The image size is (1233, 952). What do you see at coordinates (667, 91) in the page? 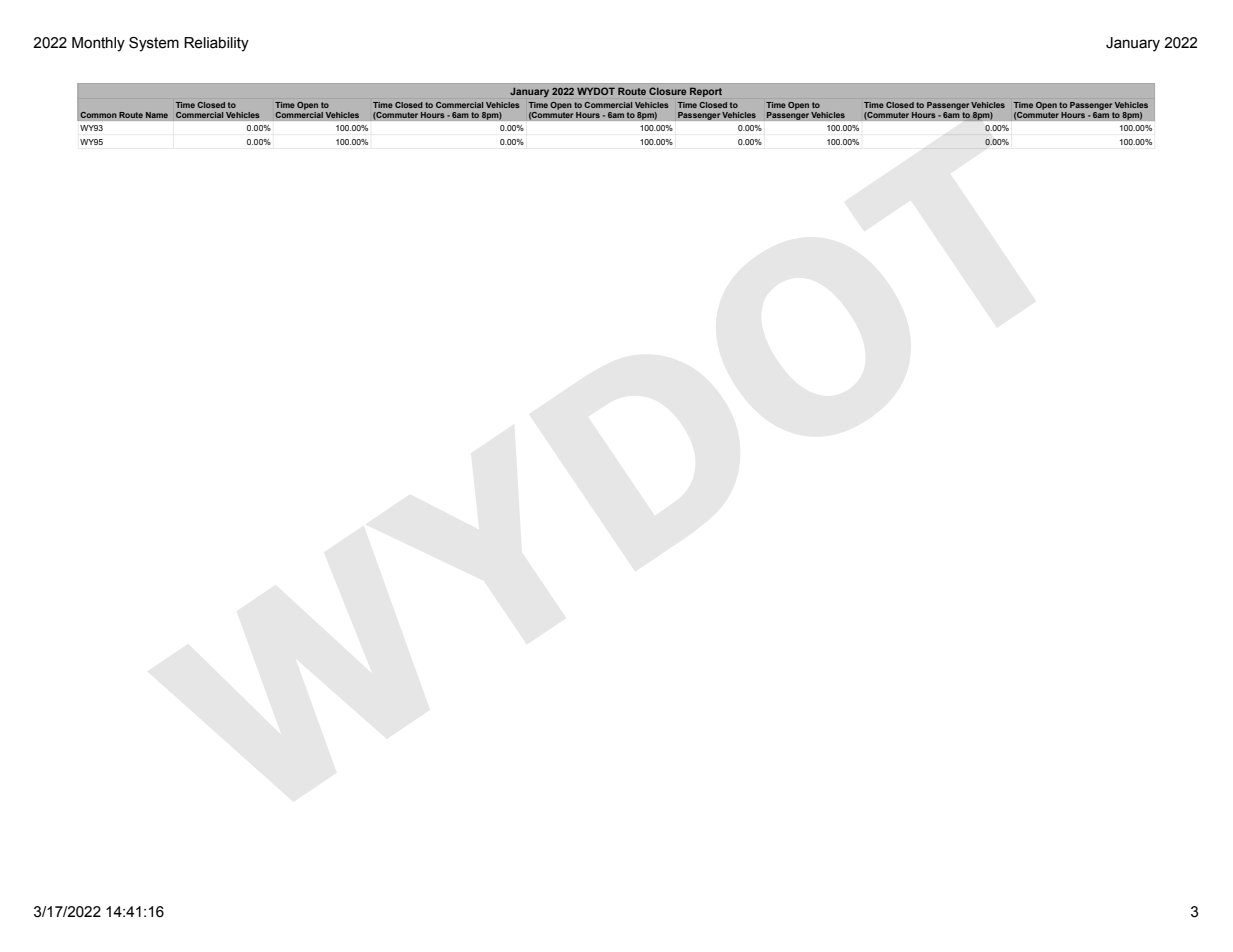
I see `Closure` at bounding box center [667, 91].
